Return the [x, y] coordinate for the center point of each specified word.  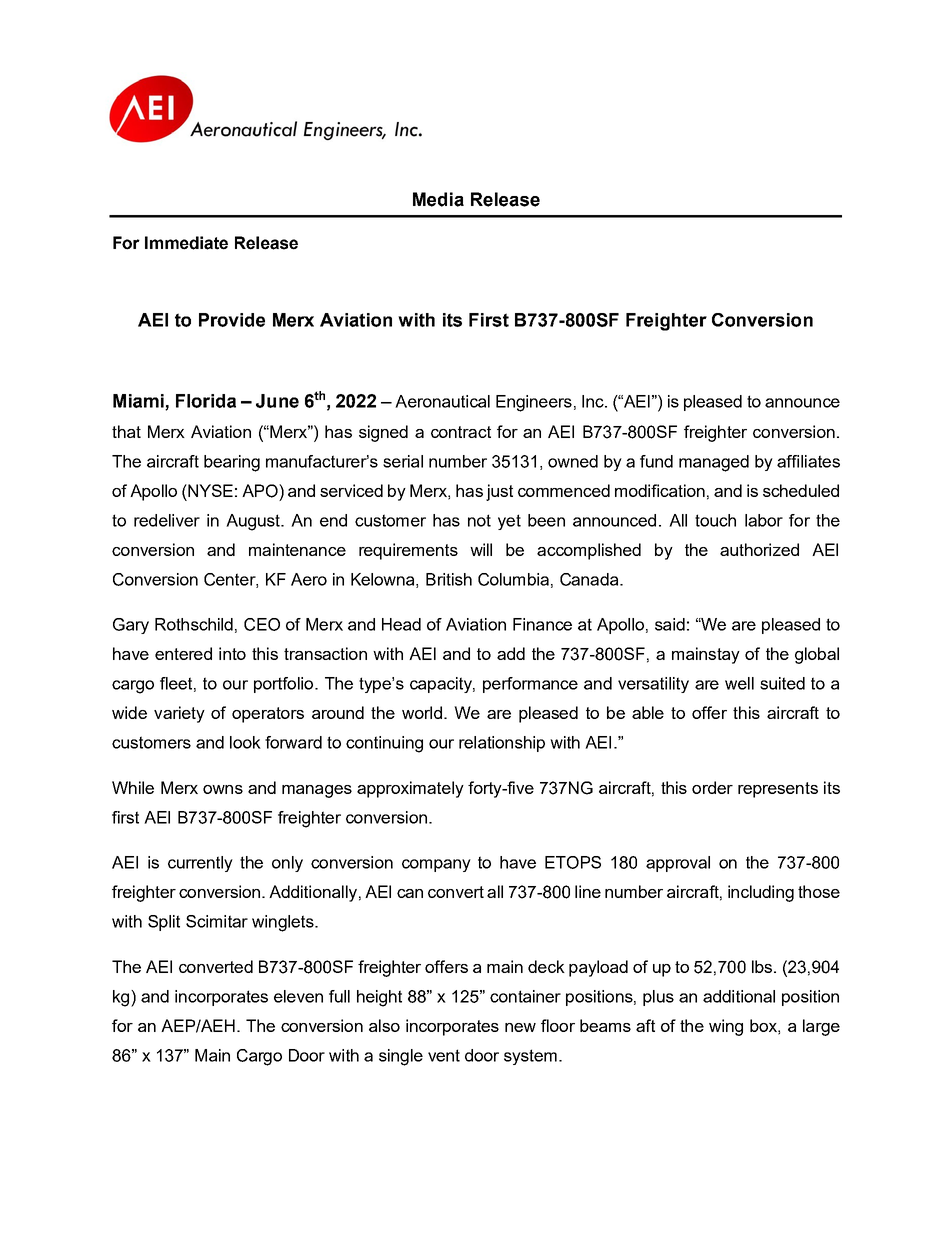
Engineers [534, 403]
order [712, 787]
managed [714, 463]
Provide [232, 320]
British [449, 579]
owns [223, 789]
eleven [298, 996]
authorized [759, 549]
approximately [410, 789]
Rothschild [194, 624]
